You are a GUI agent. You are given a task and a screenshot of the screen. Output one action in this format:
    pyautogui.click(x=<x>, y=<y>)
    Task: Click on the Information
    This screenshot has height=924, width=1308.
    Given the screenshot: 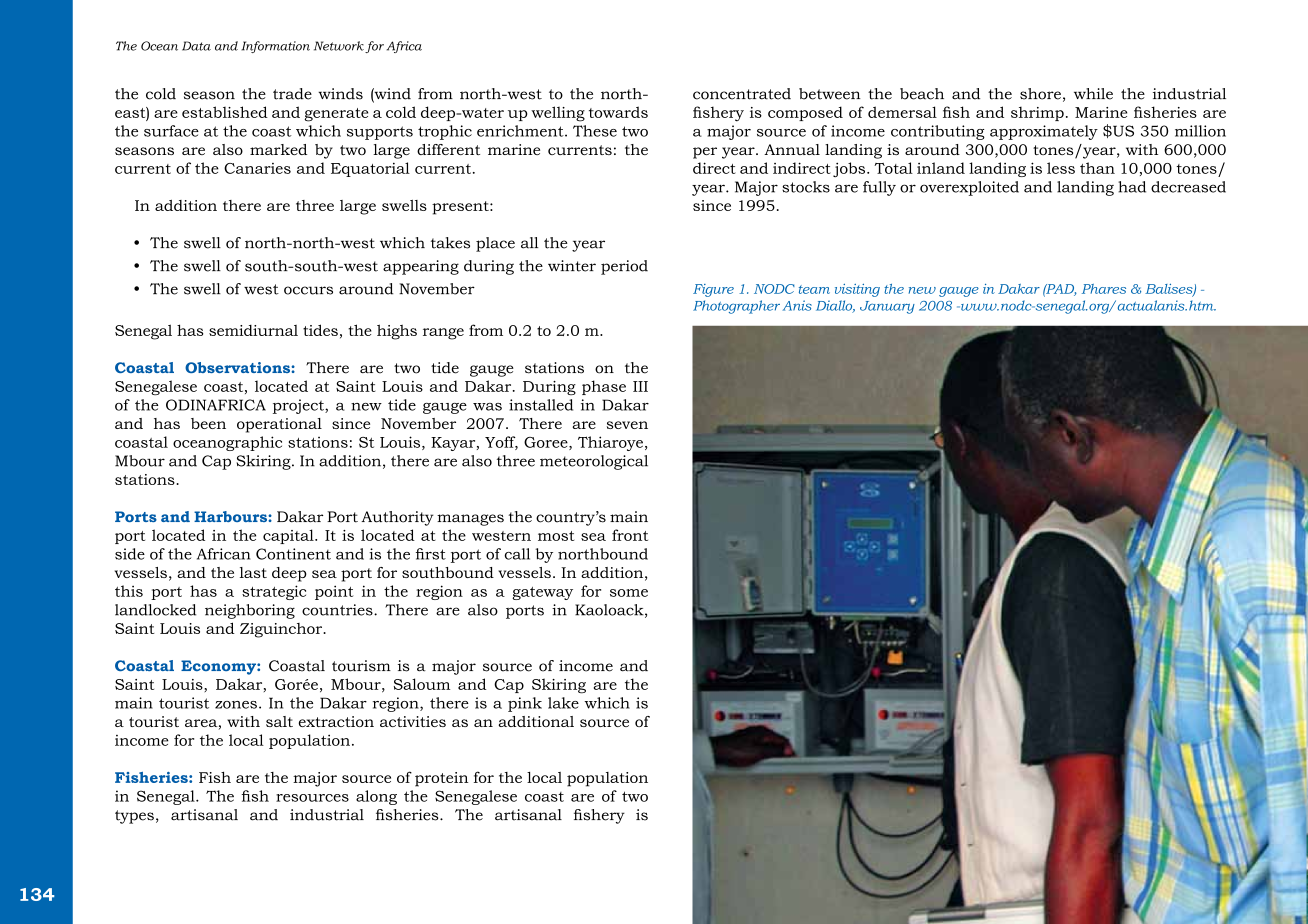 What is the action you would take?
    pyautogui.click(x=275, y=47)
